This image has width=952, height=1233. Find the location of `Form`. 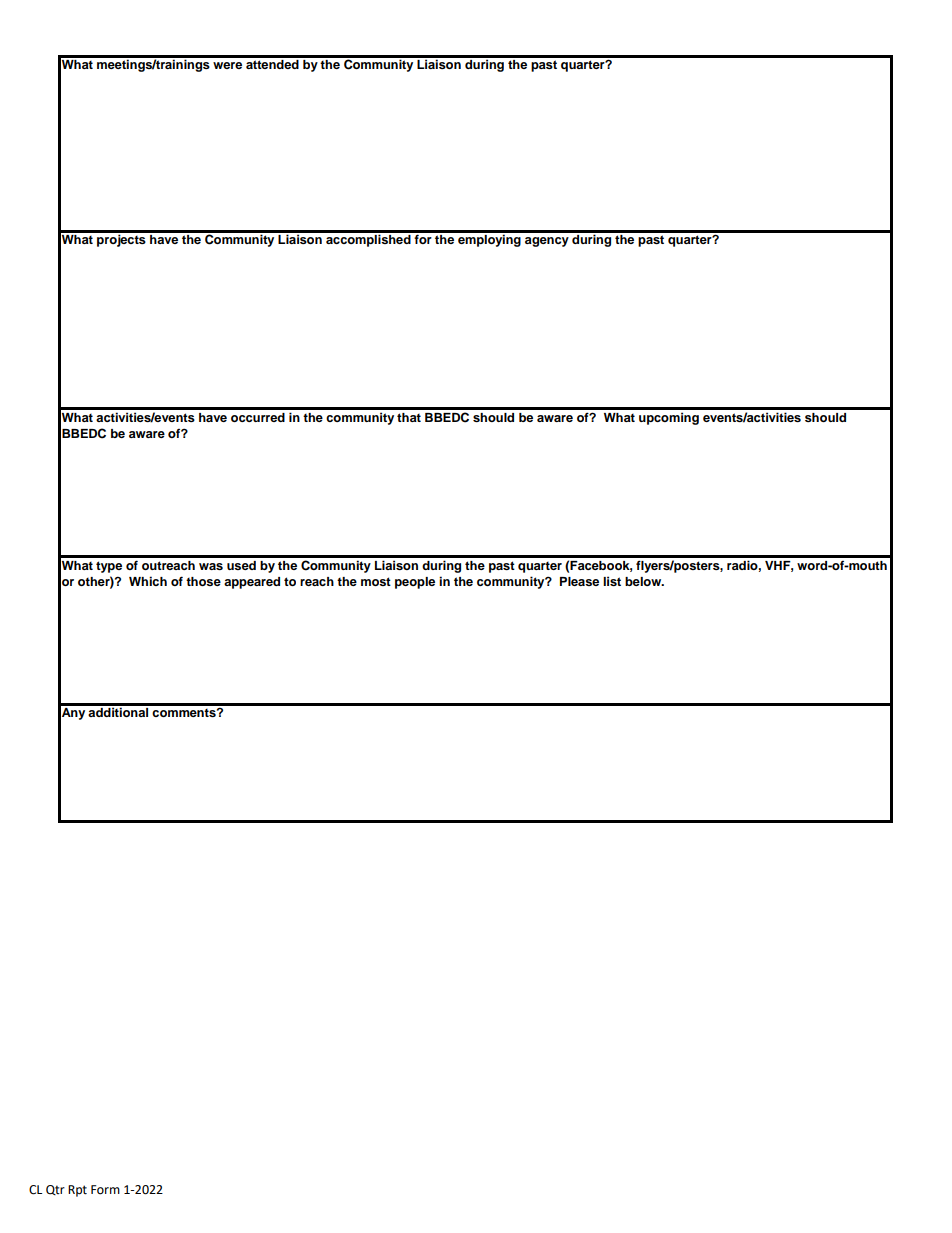

Form is located at coordinates (105, 1190).
